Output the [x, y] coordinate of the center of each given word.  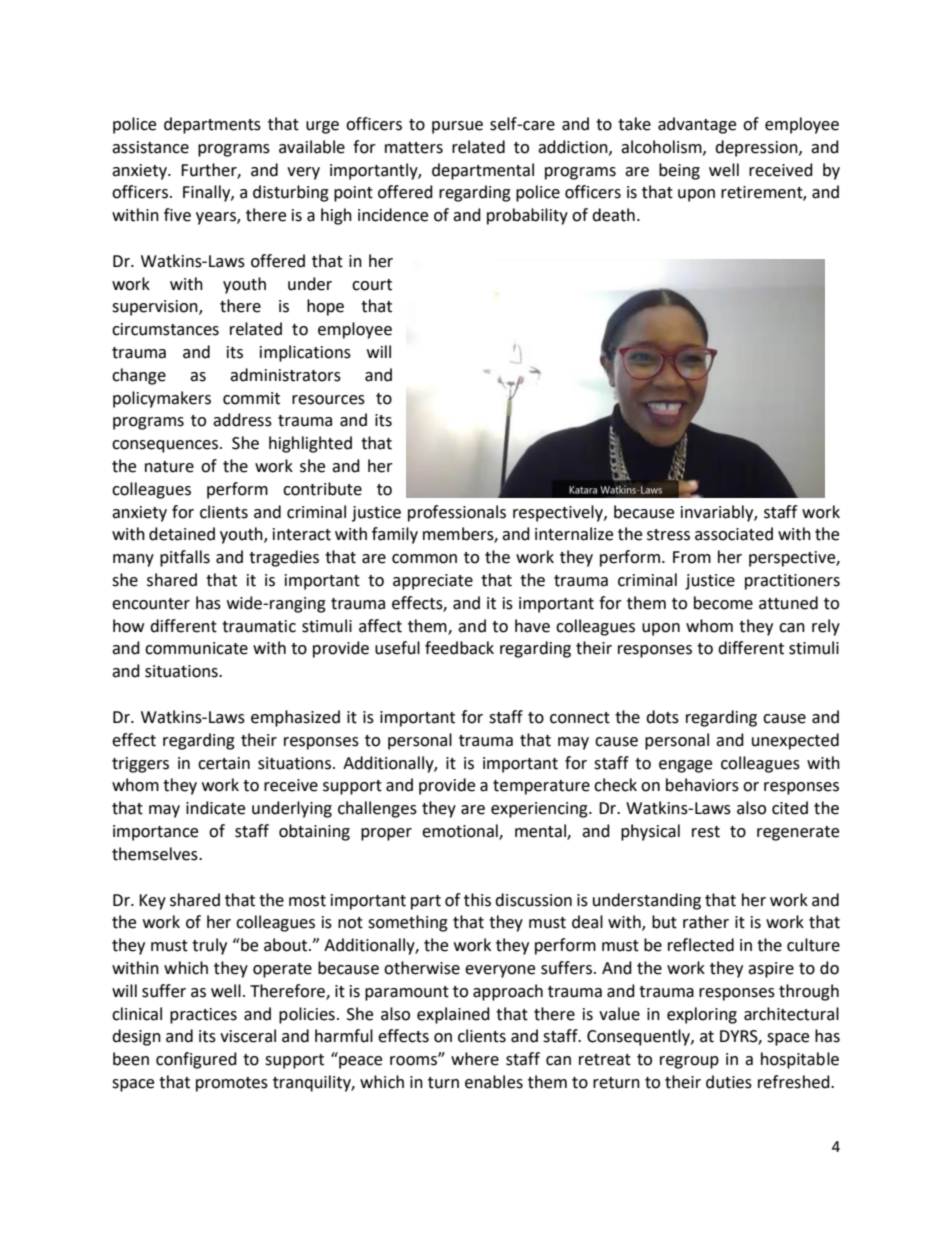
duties [729, 1082]
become [723, 603]
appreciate [433, 582]
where [475, 1059]
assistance [150, 147]
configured [196, 1060]
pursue [457, 127]
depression [757, 148]
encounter [151, 604]
